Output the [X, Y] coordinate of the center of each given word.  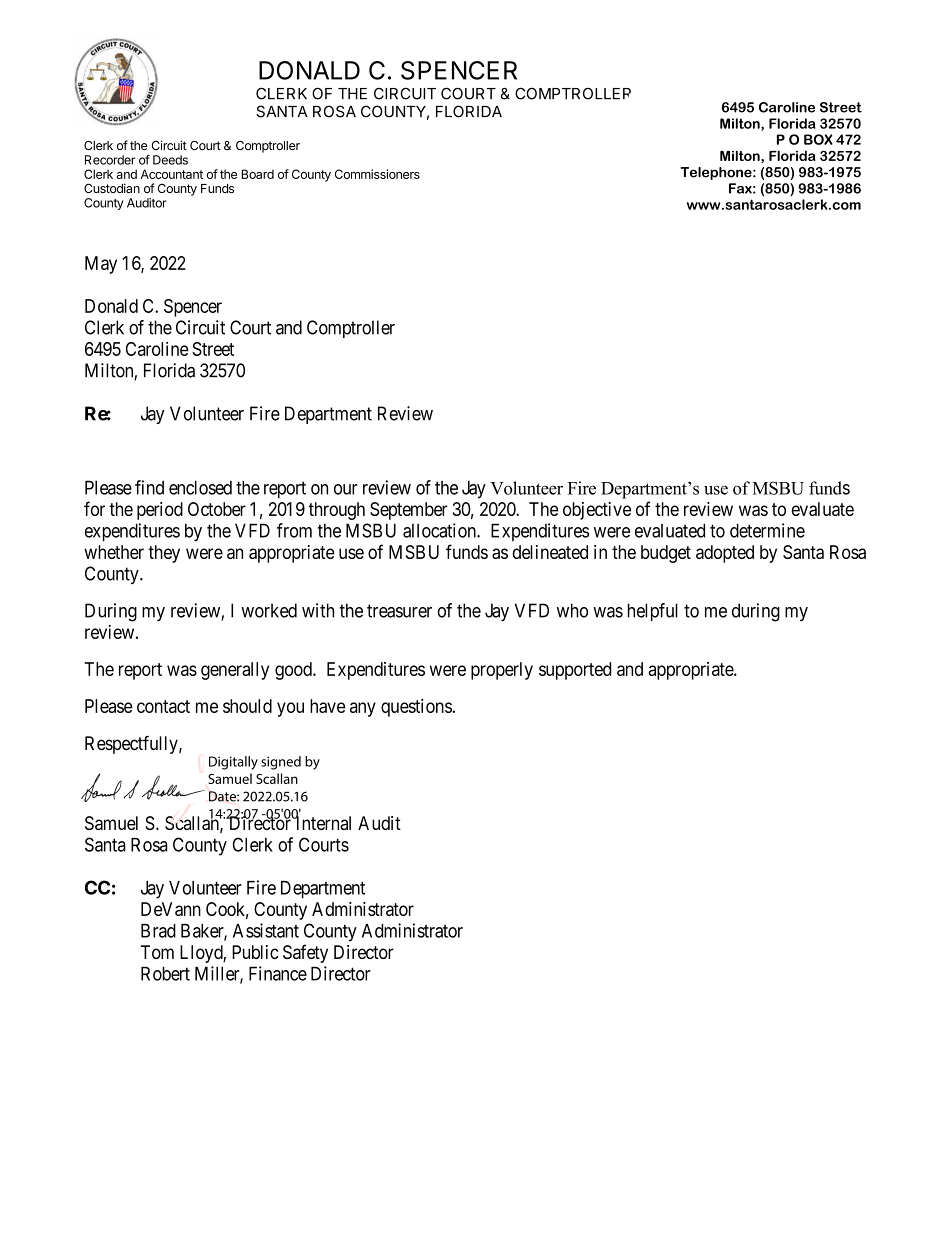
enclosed [200, 487]
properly [502, 671]
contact [163, 706]
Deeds [170, 160]
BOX [818, 139]
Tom [157, 952]
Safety [305, 953]
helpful [653, 612]
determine [767, 530]
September [409, 511]
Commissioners [377, 174]
